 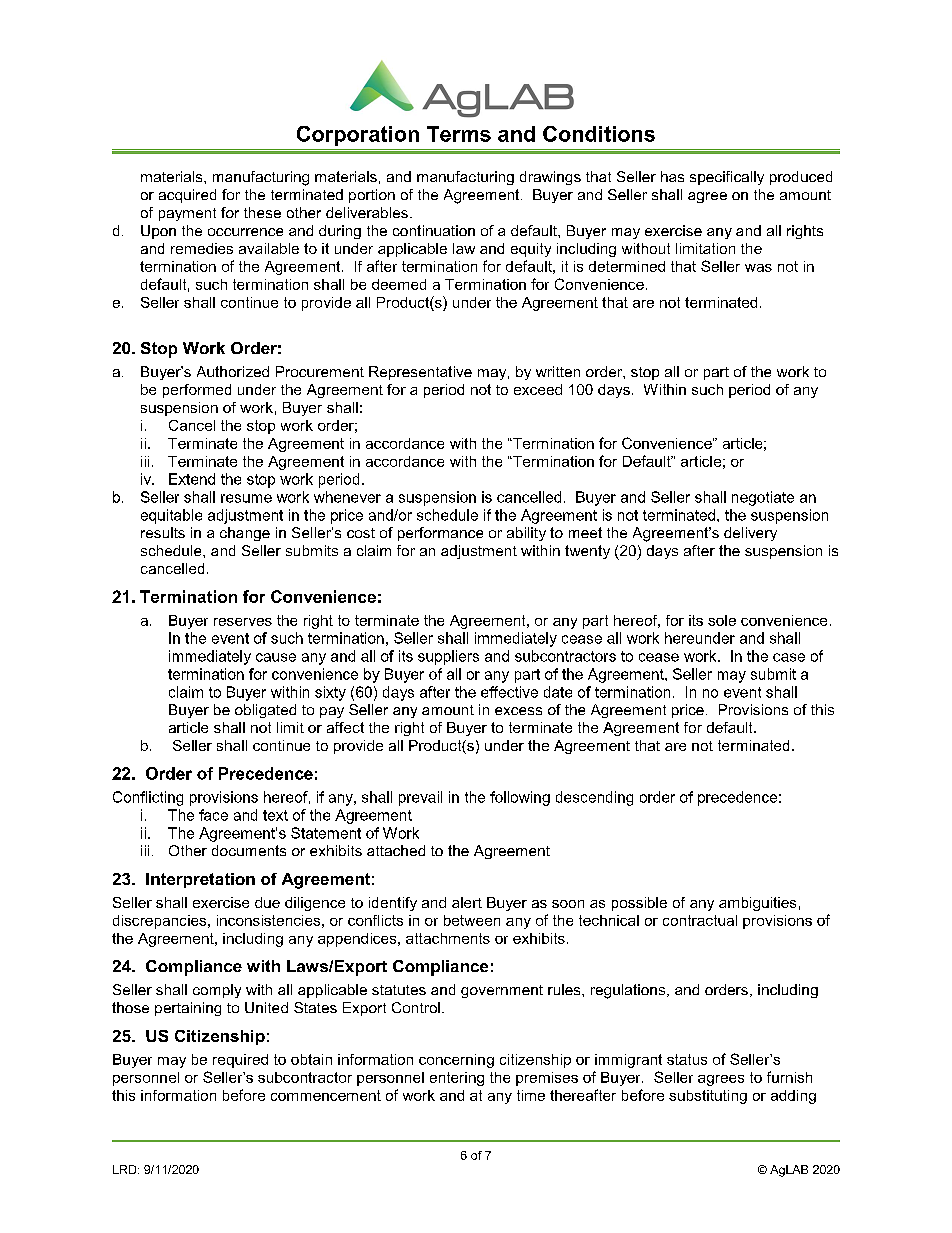 I want to click on entering, so click(x=457, y=1079).
